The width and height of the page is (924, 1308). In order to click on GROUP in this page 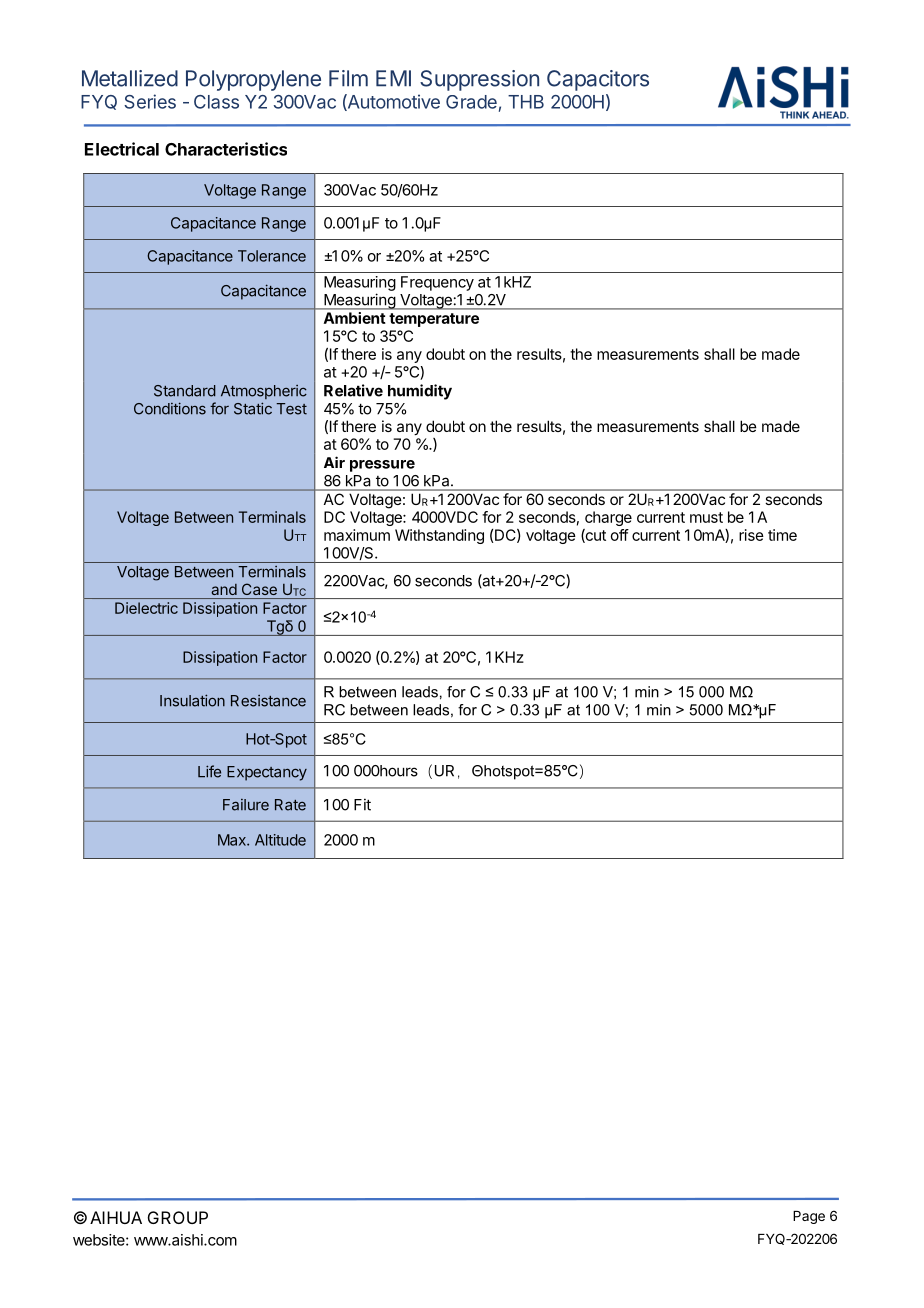, I will do `click(178, 1217)`.
